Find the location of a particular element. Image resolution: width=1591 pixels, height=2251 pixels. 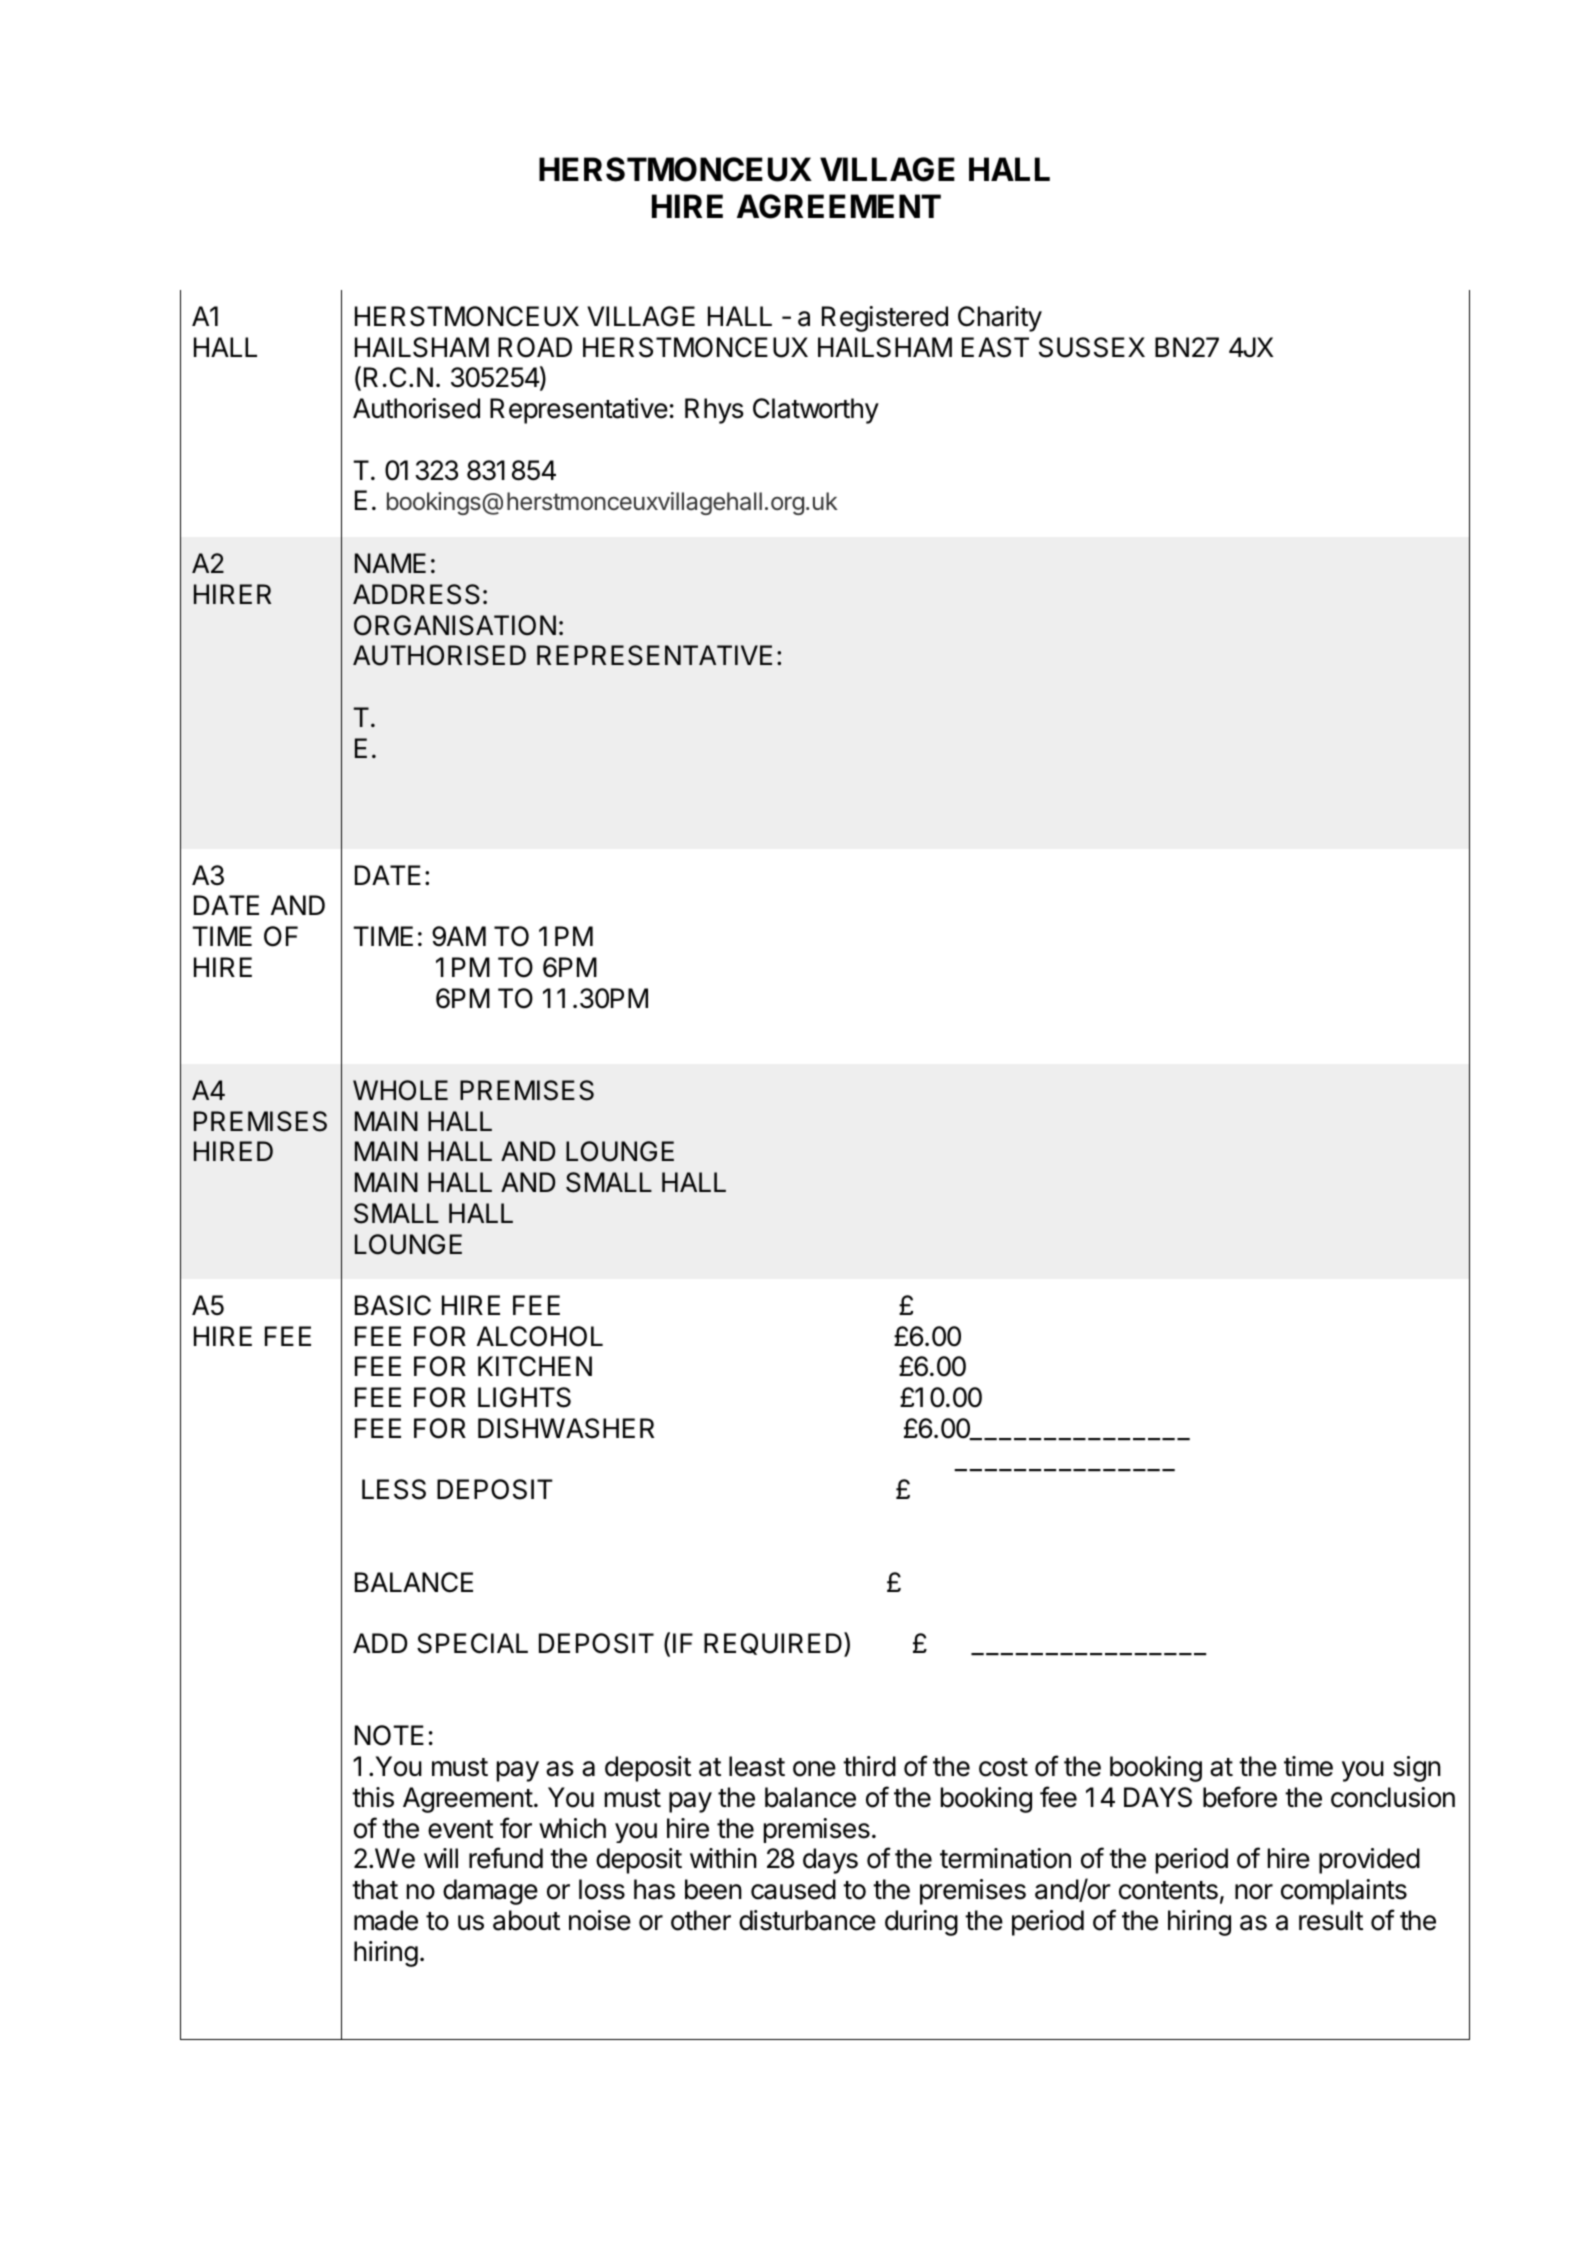

Registered is located at coordinates (885, 319).
